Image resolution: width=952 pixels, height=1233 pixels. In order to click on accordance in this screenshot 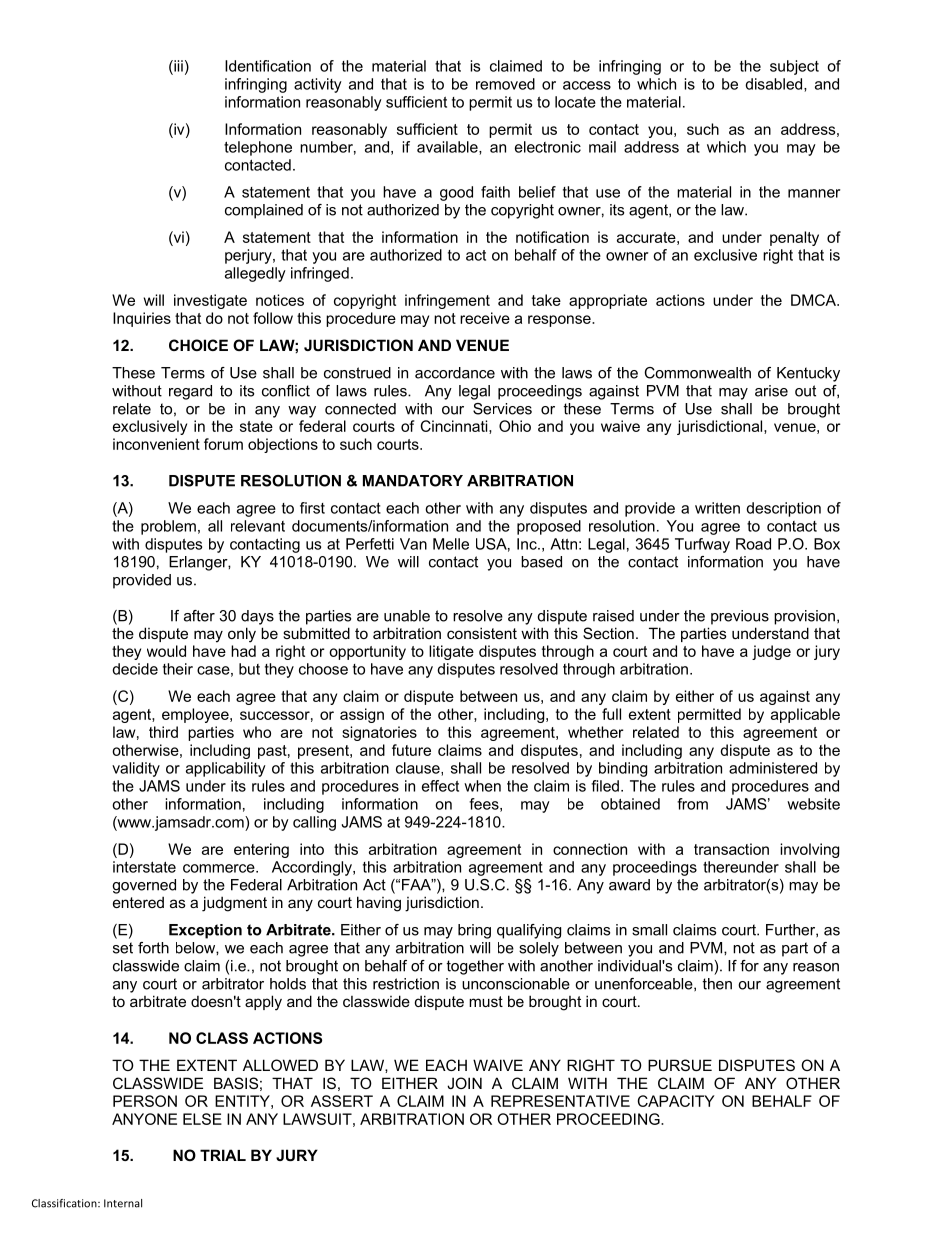, I will do `click(455, 373)`.
